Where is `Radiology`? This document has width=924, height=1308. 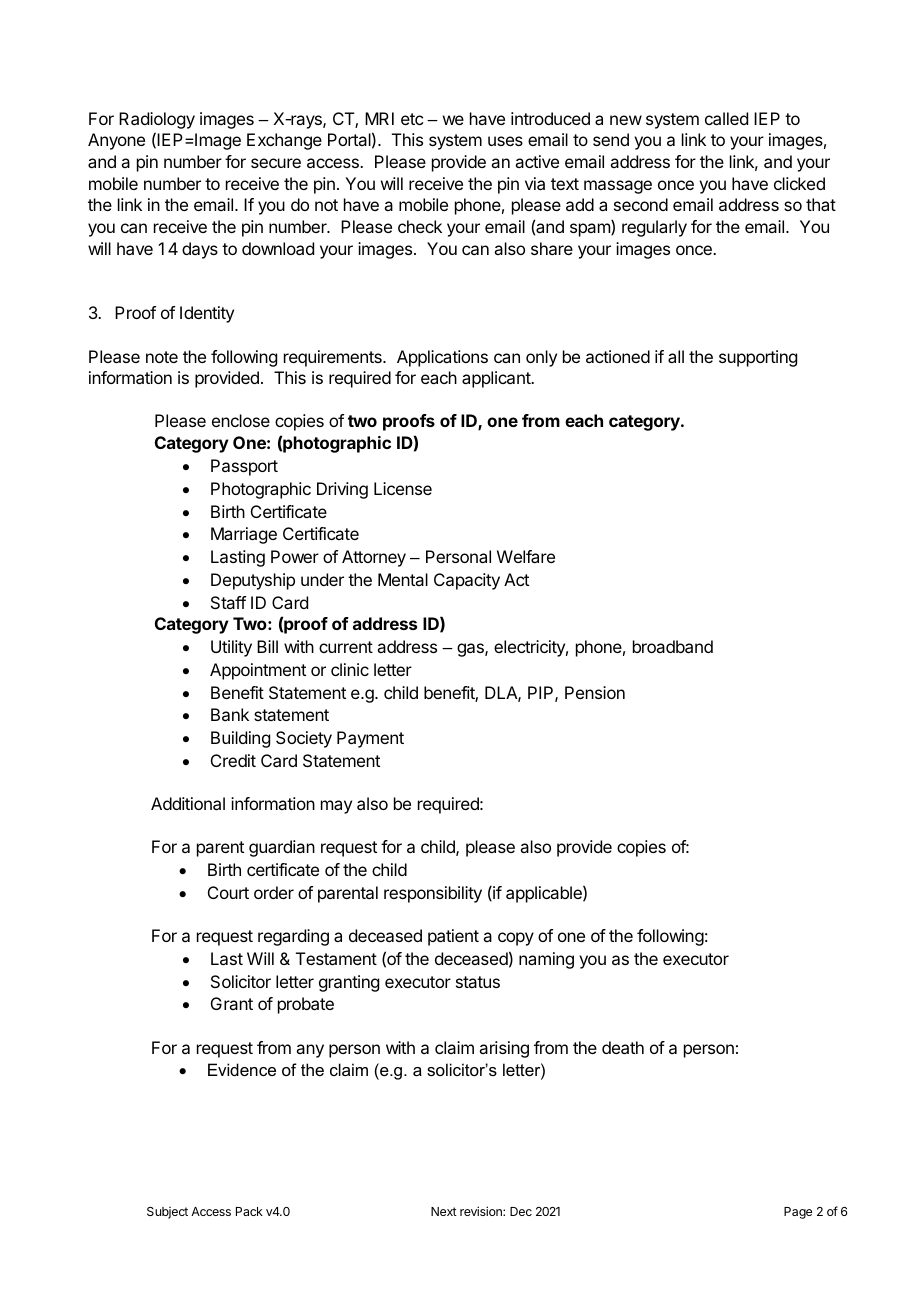
Radiology is located at coordinates (157, 120).
